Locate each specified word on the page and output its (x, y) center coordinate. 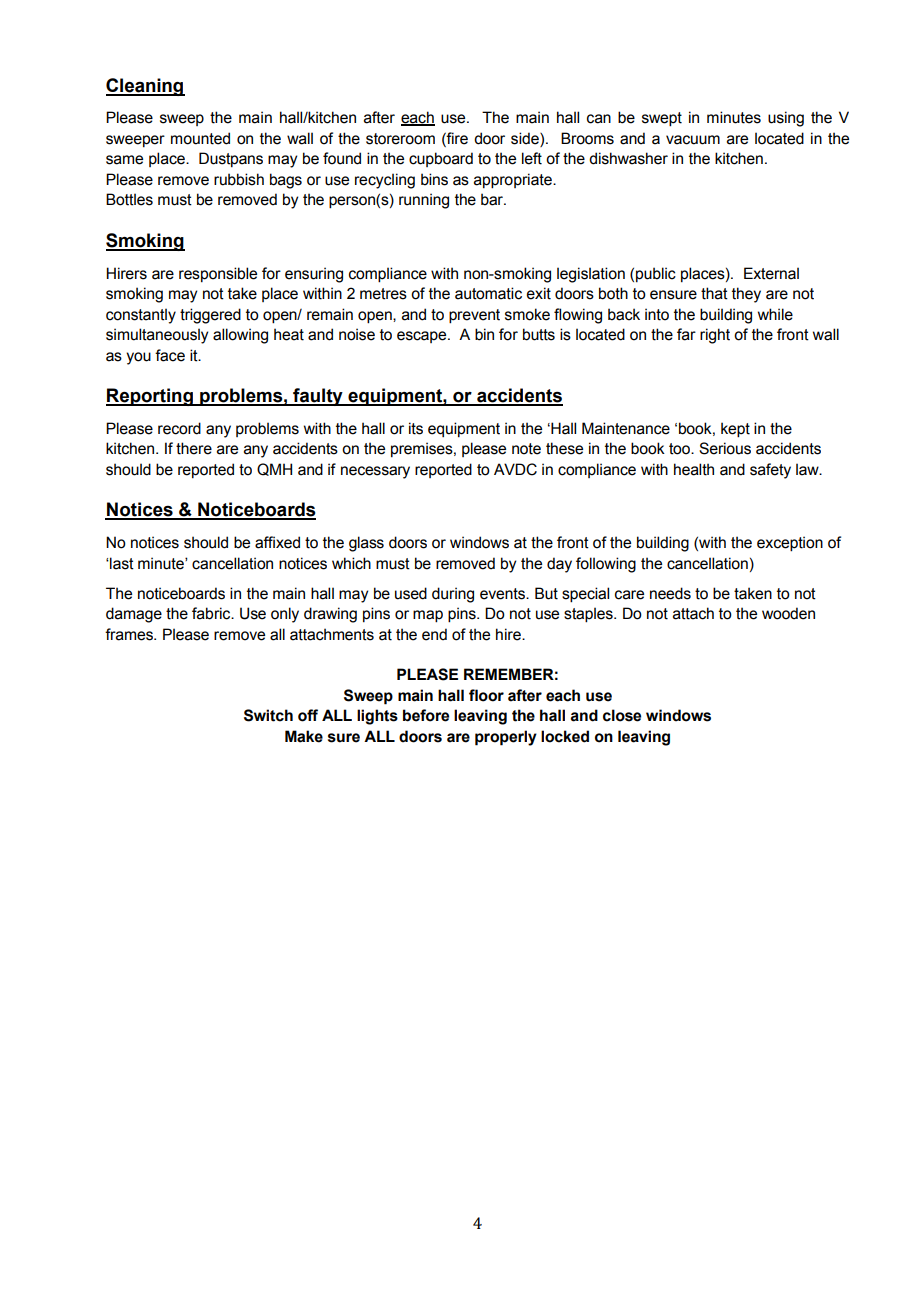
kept (735, 430)
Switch (268, 715)
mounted (200, 138)
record (179, 428)
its (416, 428)
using (786, 119)
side (526, 139)
